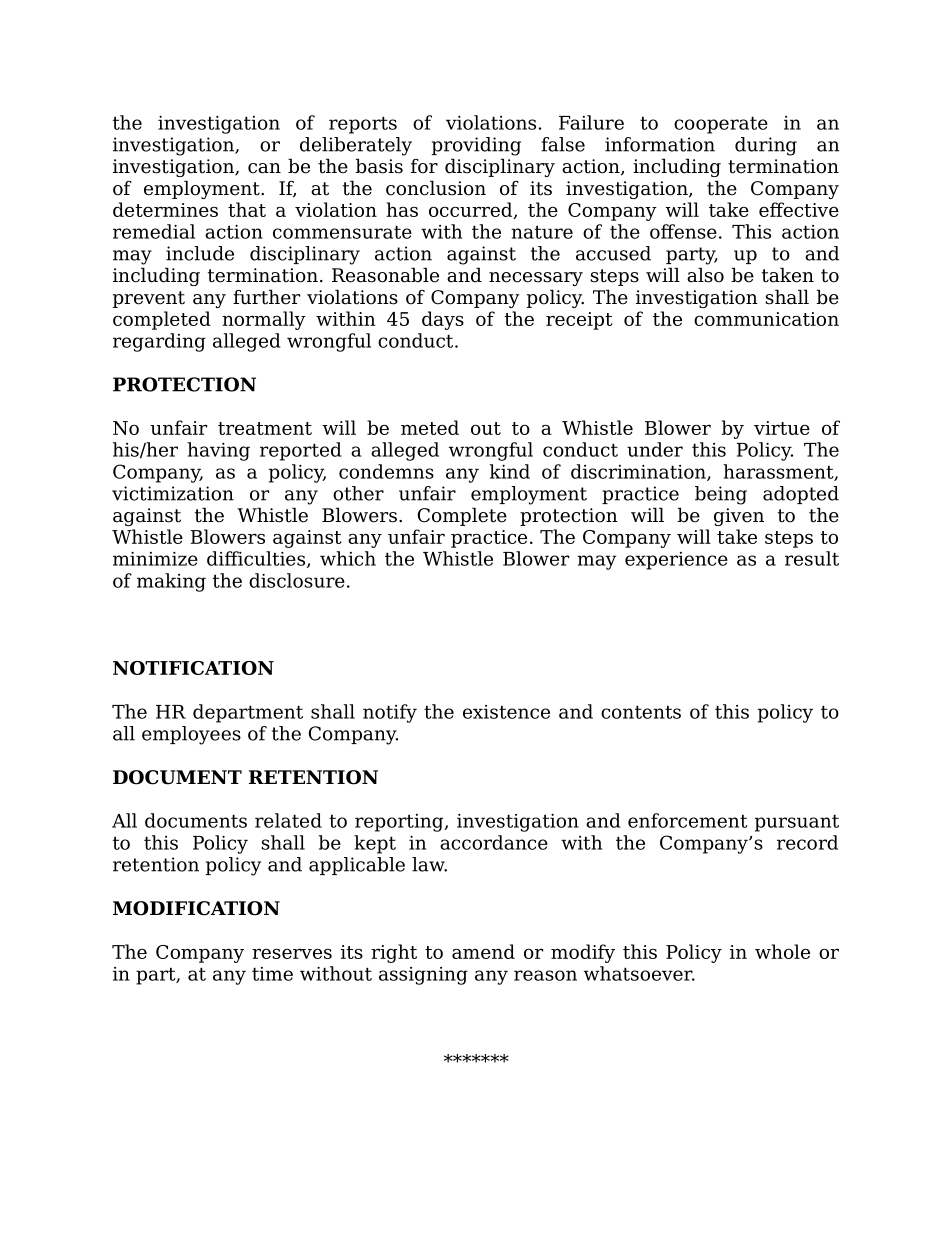  Describe the element at coordinates (264, 168) in the screenshot. I see `can` at that location.
